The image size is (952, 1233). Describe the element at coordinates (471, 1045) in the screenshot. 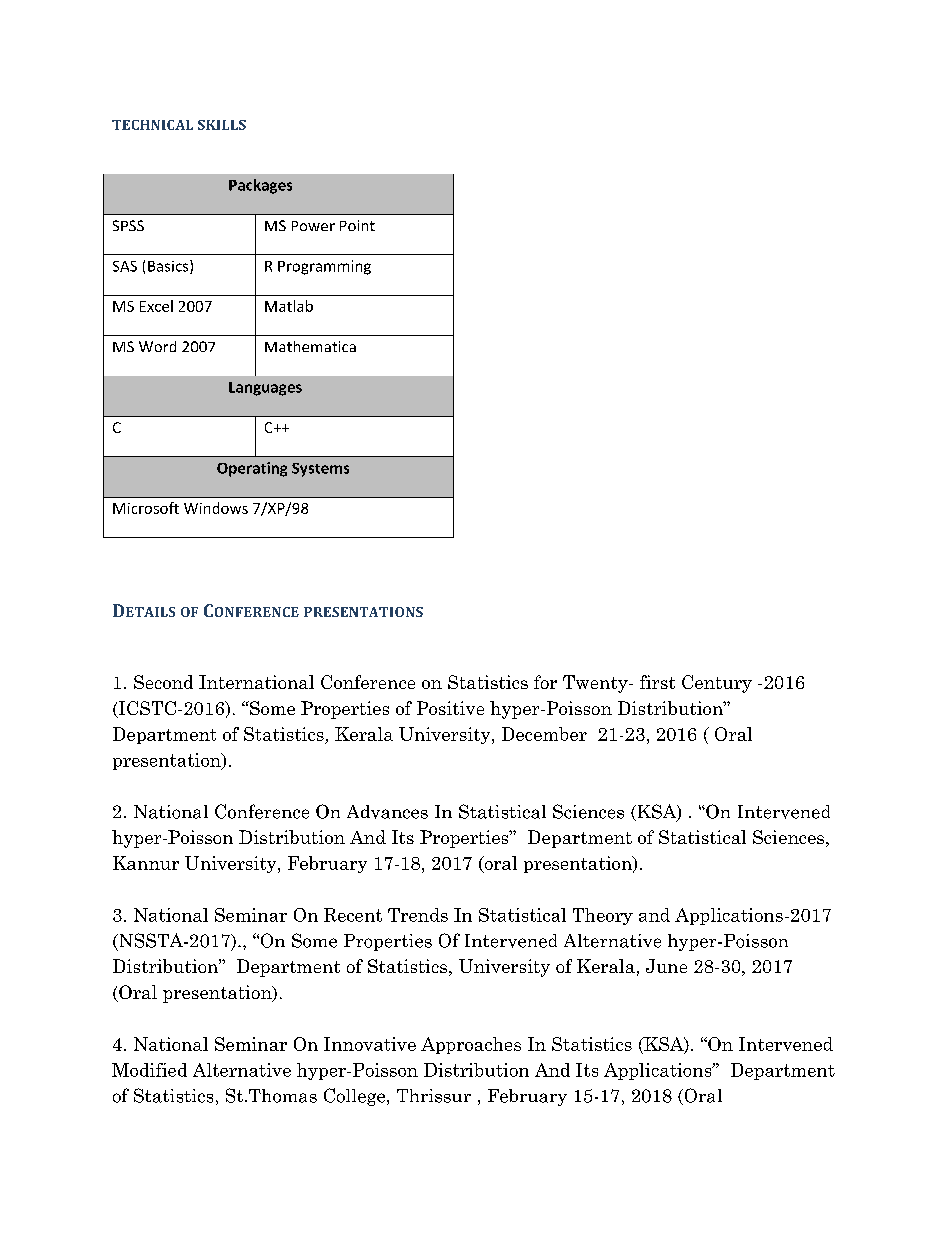

I see `Approaches` at that location.
